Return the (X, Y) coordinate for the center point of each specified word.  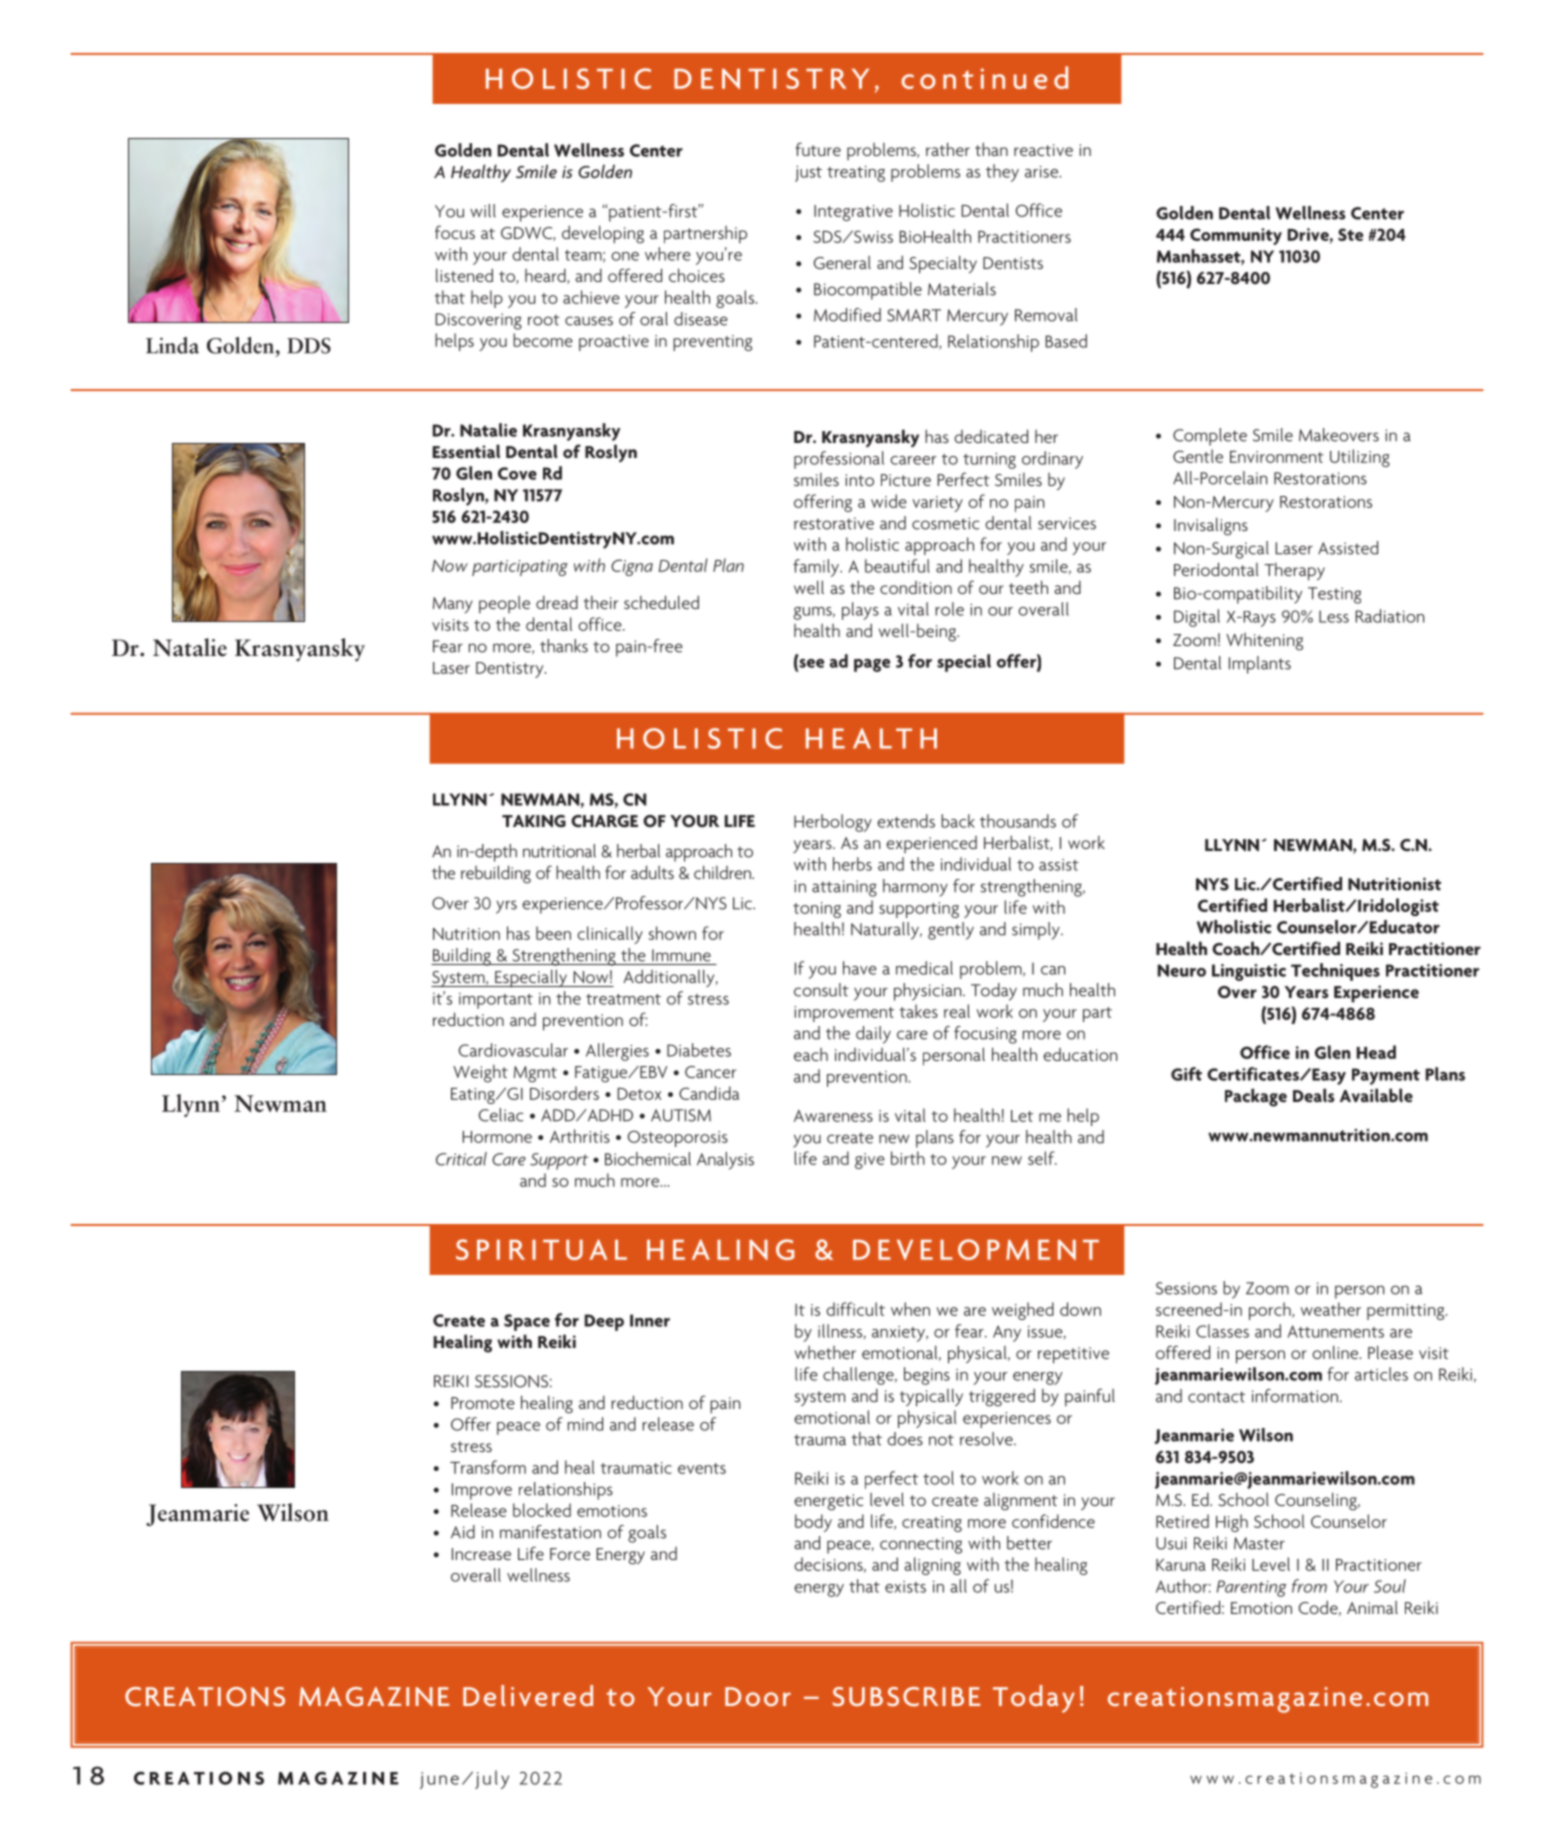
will (483, 211)
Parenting (1251, 1588)
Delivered (528, 1695)
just (808, 174)
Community (1236, 236)
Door (758, 1696)
